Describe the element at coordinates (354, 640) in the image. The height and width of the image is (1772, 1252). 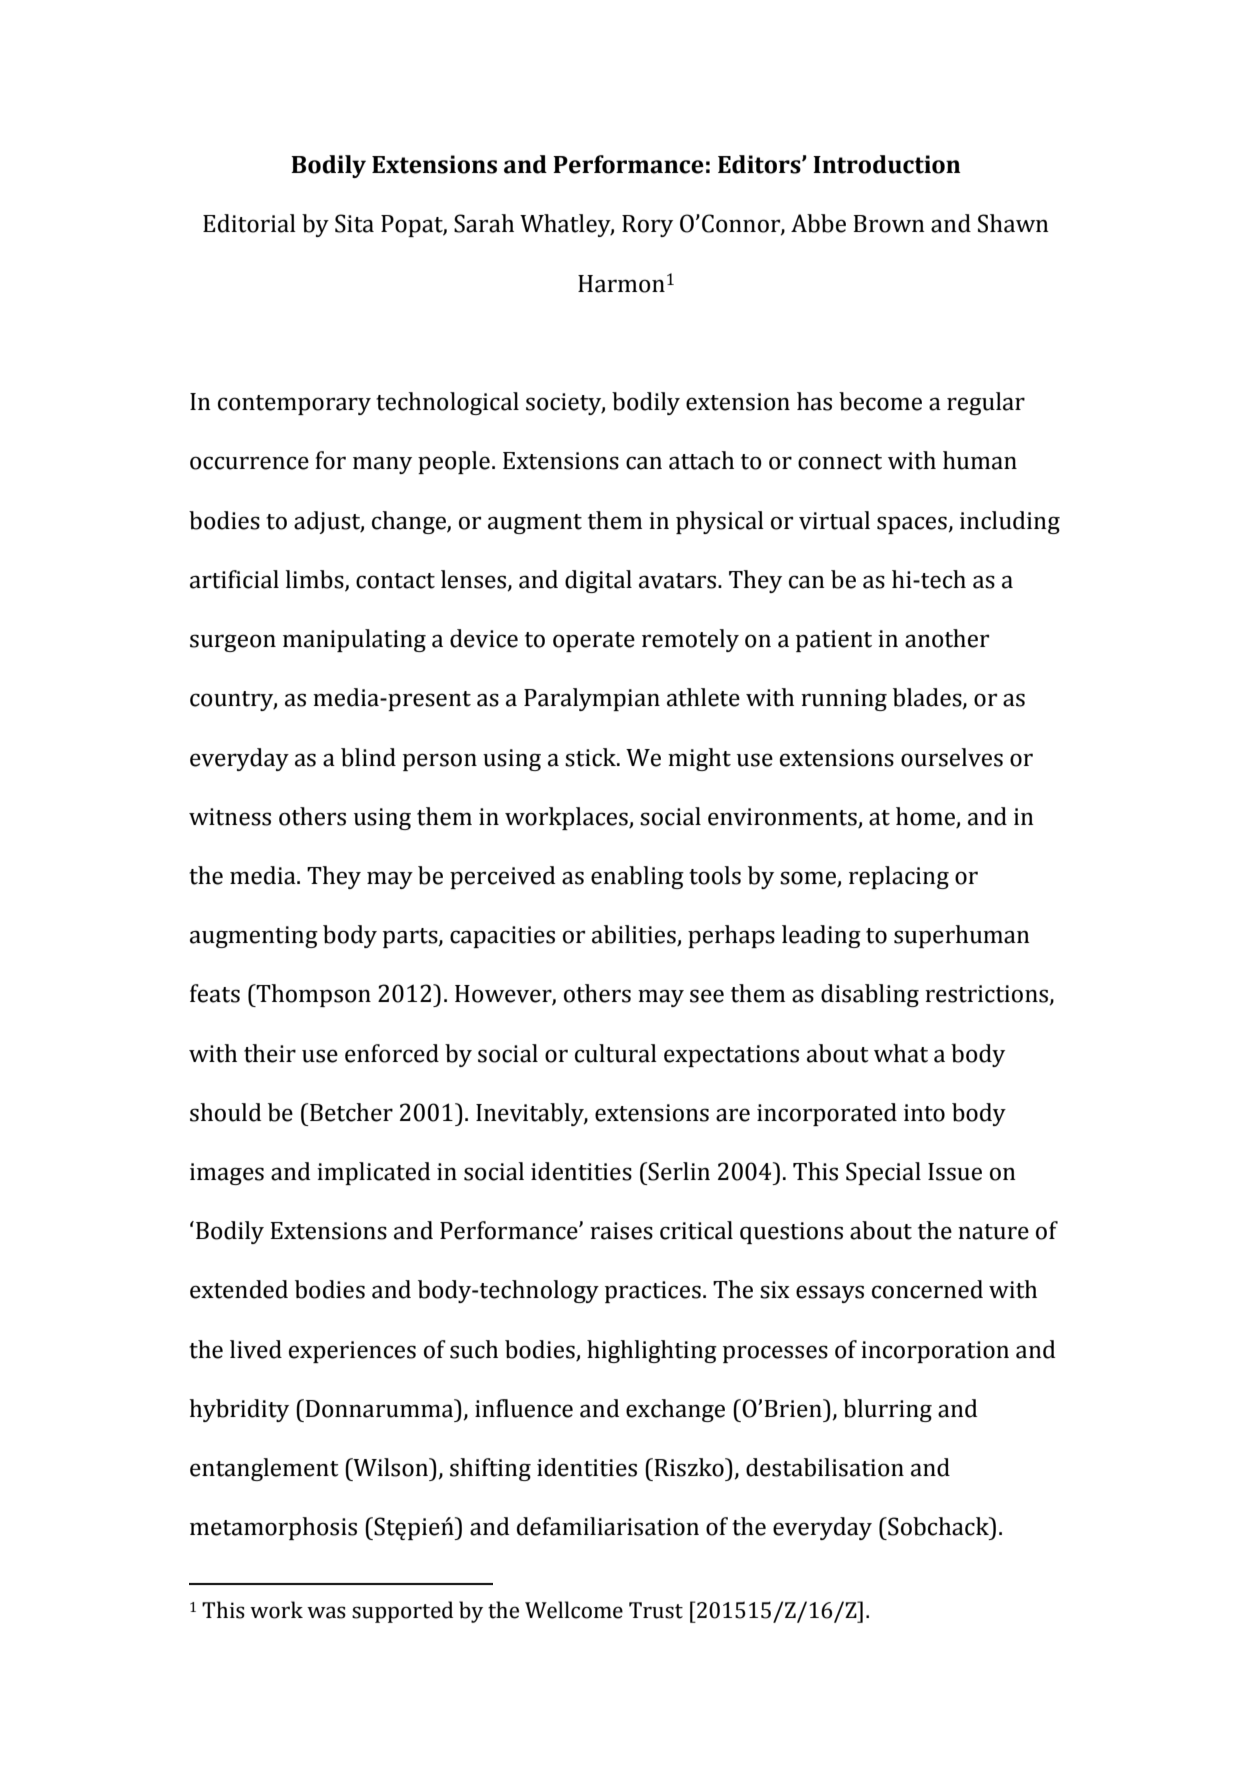
I see `manipulating` at that location.
